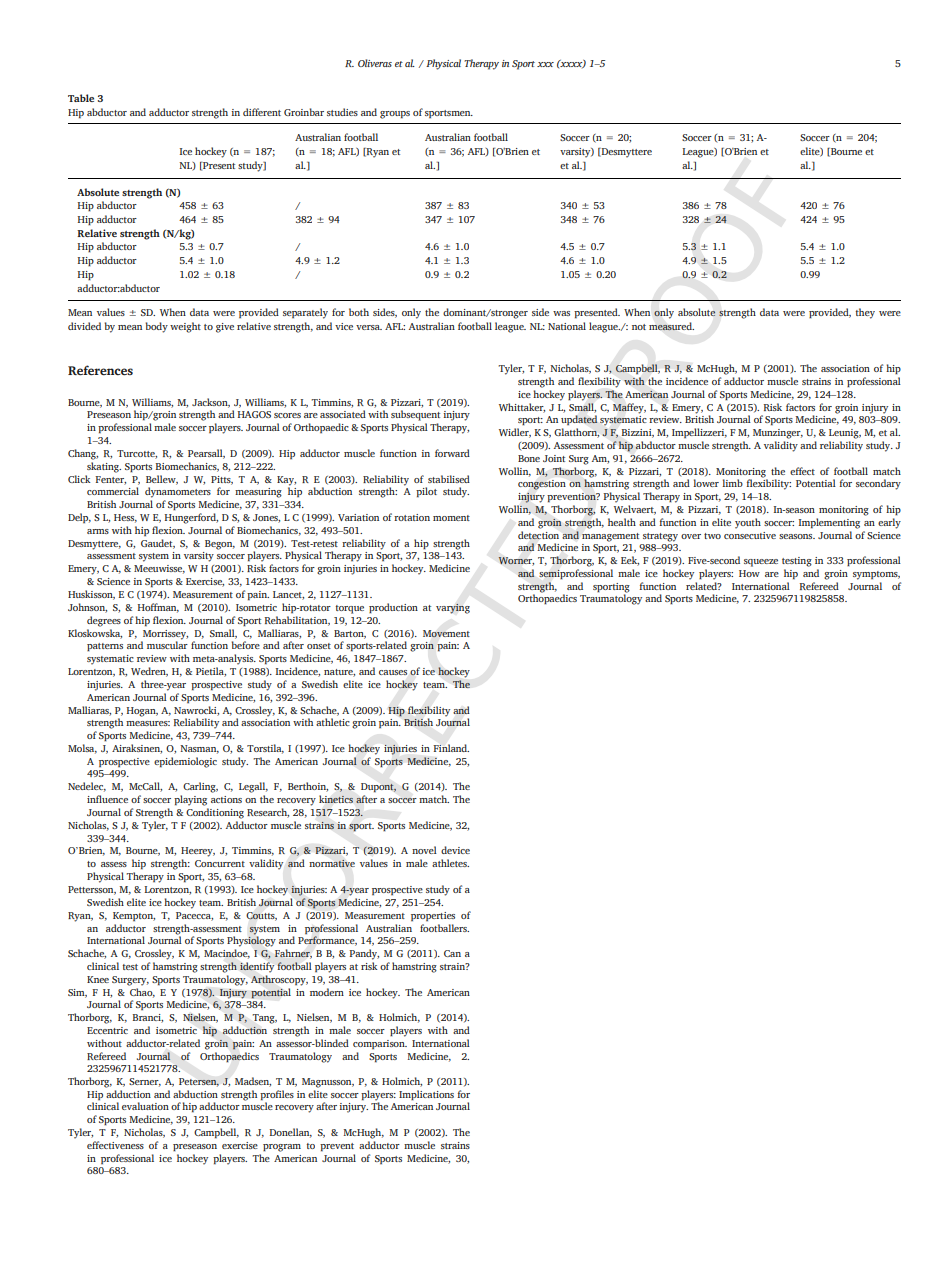 This image has height=1271, width=952. What do you see at coordinates (145, 1106) in the image?
I see `evaluation` at bounding box center [145, 1106].
